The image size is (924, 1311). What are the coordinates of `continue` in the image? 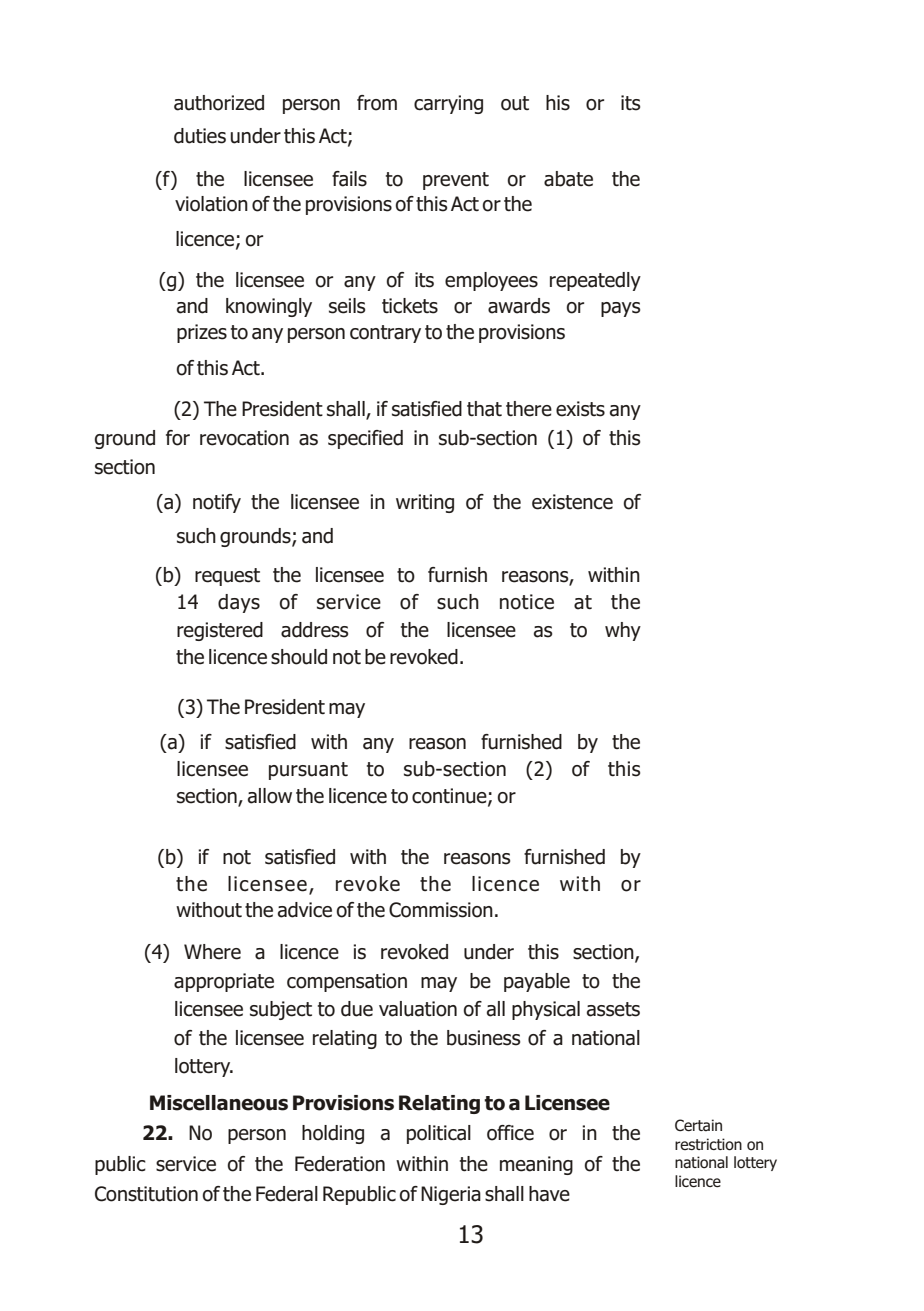 It's located at (450, 797).
